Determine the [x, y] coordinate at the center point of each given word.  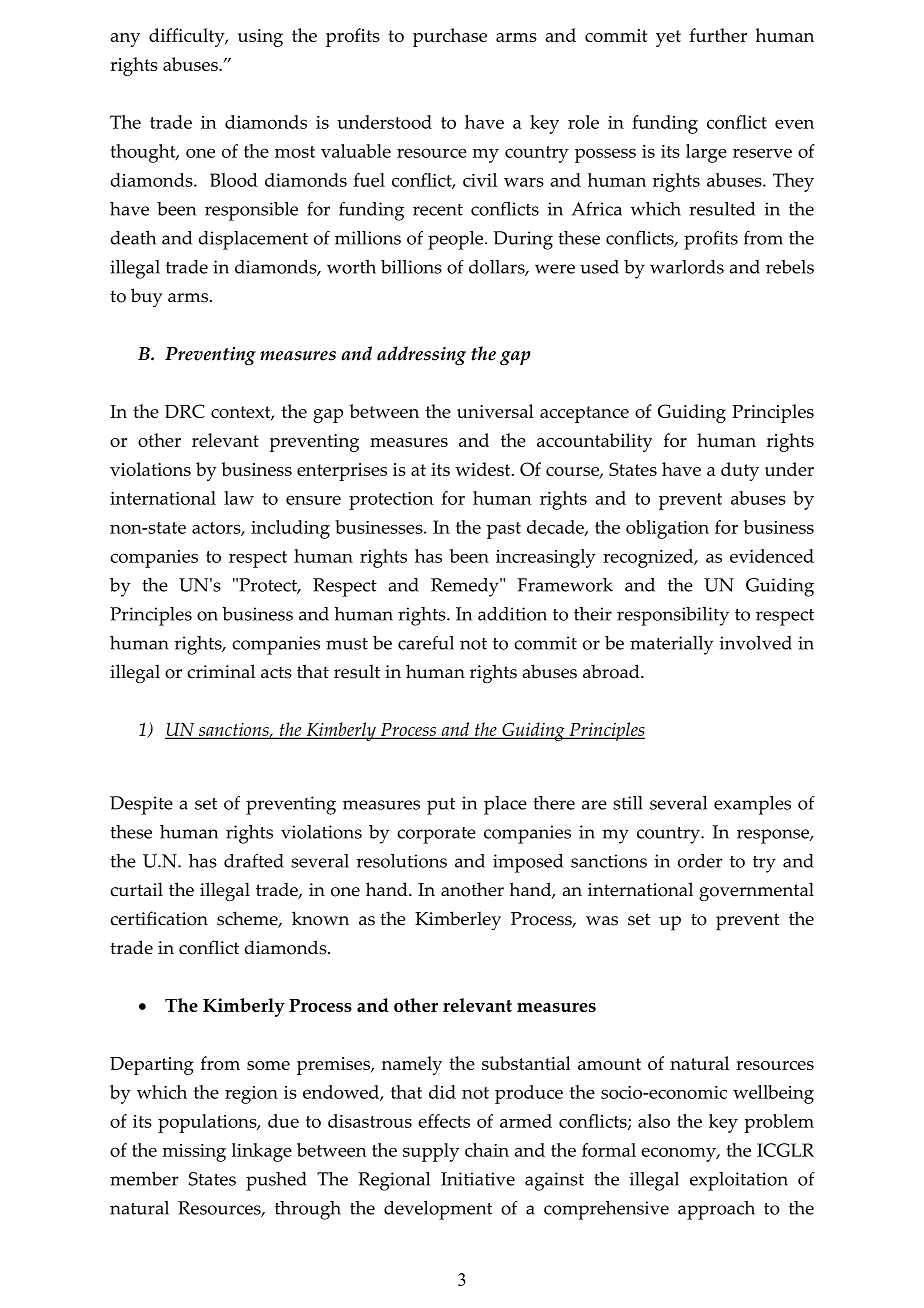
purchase [450, 37]
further [718, 35]
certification [159, 918]
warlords [687, 267]
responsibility [673, 616]
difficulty [188, 37]
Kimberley [458, 921]
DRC [185, 411]
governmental [756, 892]
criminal [221, 671]
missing [194, 1153]
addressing [421, 355]
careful [426, 643]
